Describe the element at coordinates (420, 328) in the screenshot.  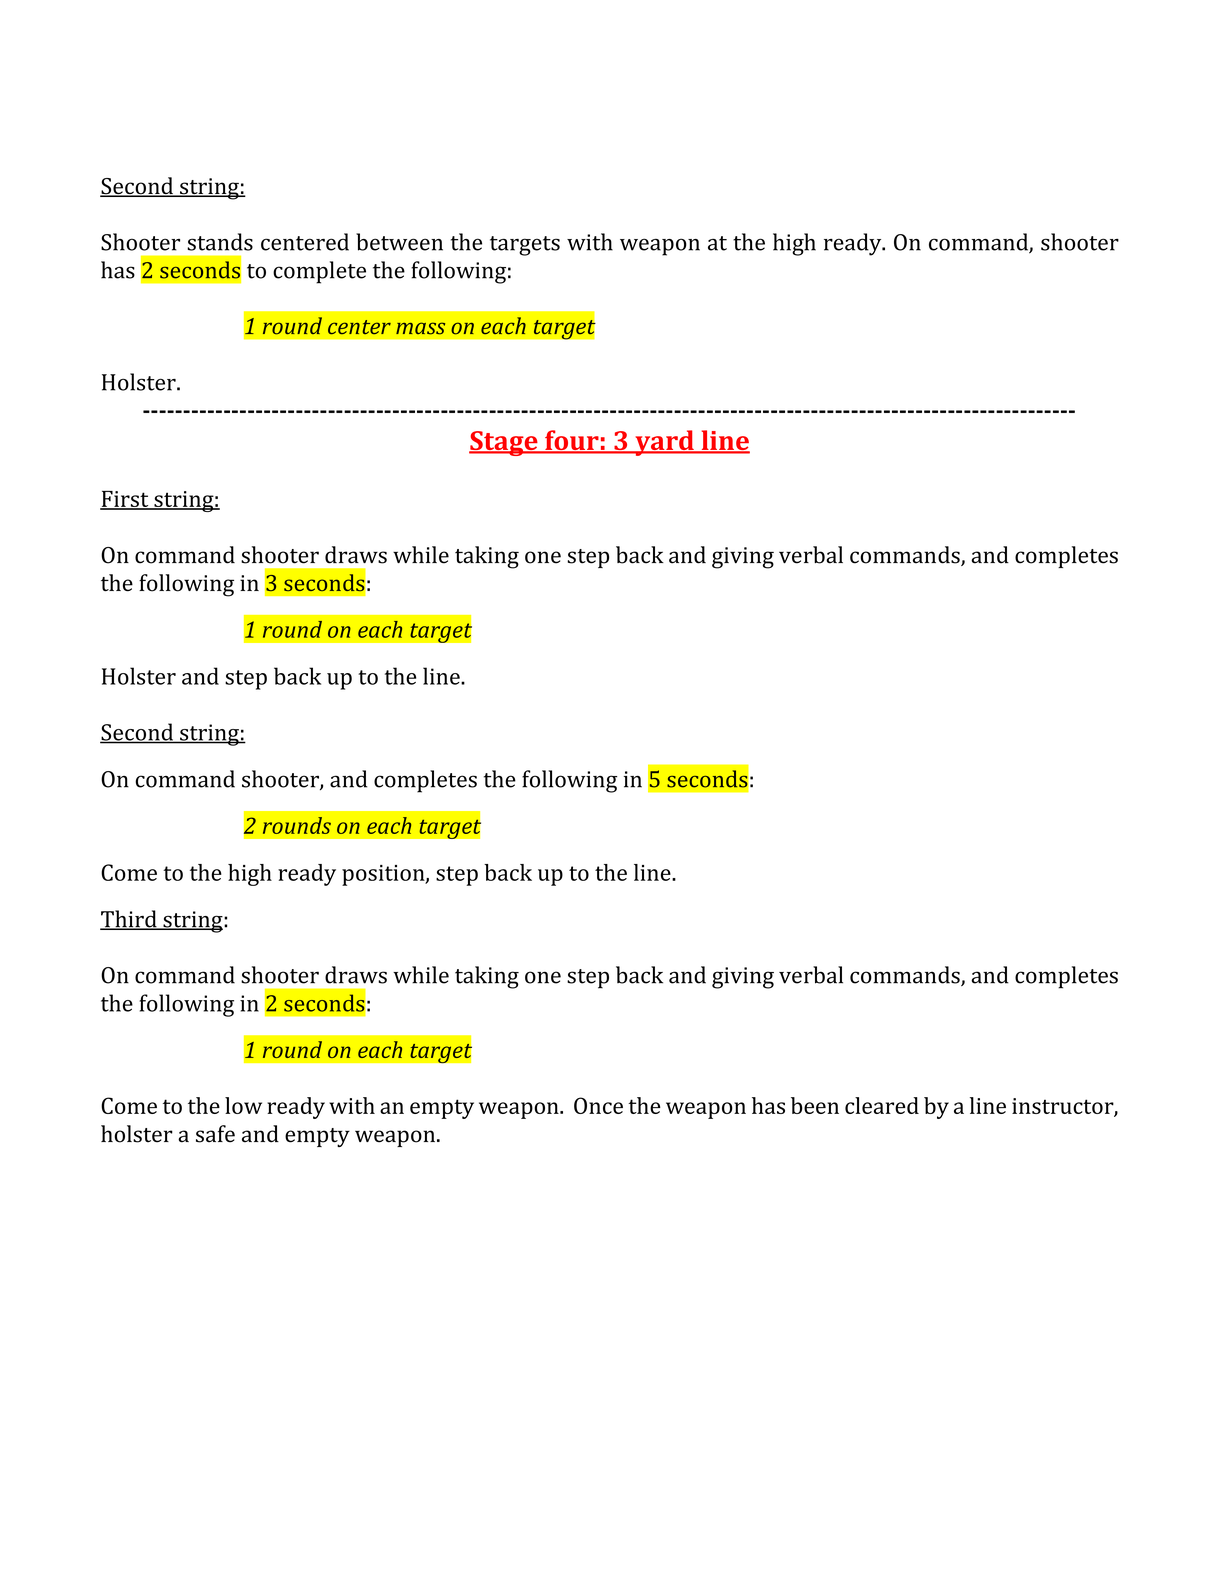
I see `mass` at that location.
